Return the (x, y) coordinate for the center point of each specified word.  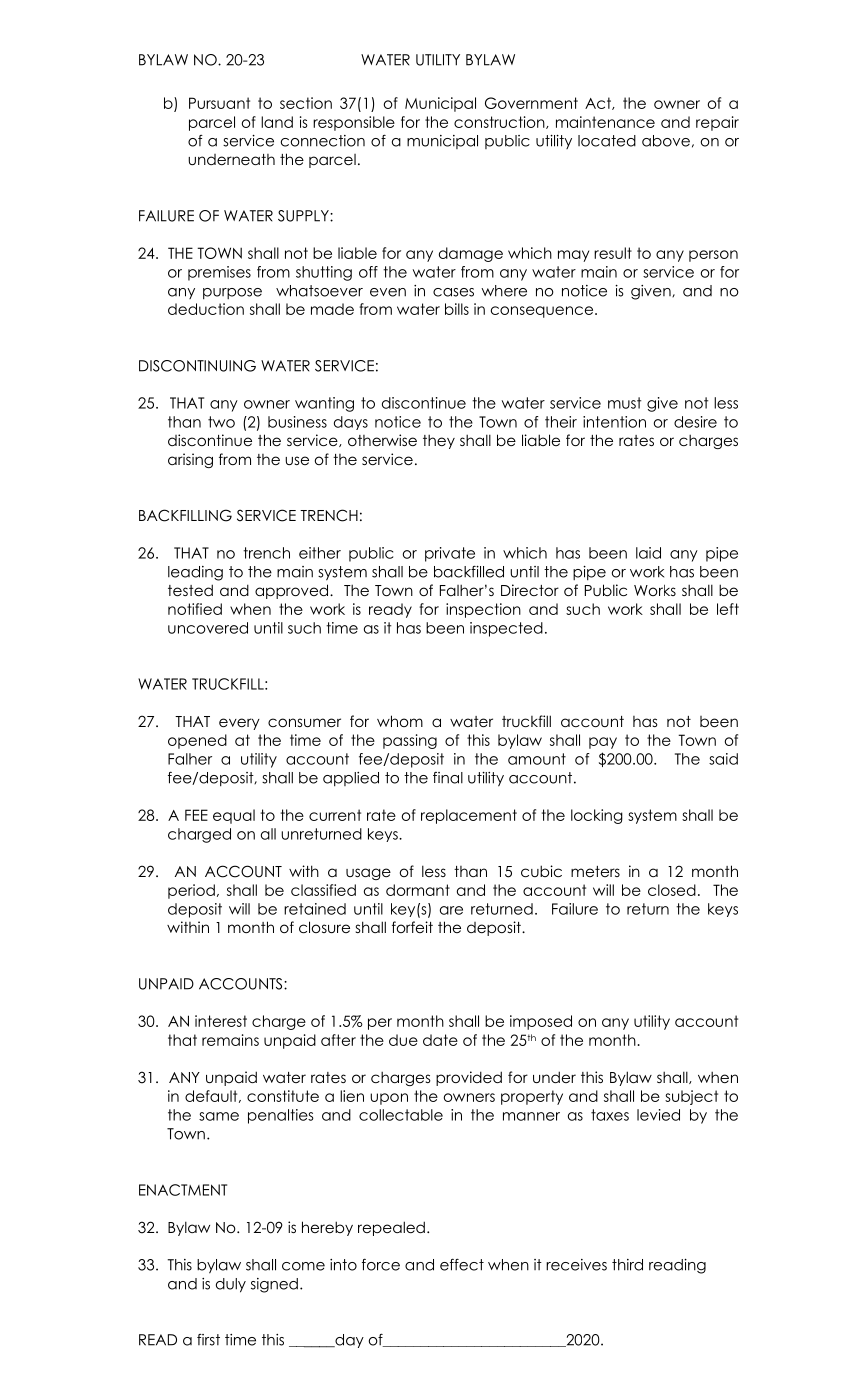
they (439, 441)
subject (691, 1097)
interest (221, 1021)
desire (695, 422)
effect (462, 1264)
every (239, 724)
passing (410, 741)
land (277, 122)
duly (231, 1285)
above (666, 141)
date (440, 1040)
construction (500, 122)
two (221, 422)
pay (603, 743)
